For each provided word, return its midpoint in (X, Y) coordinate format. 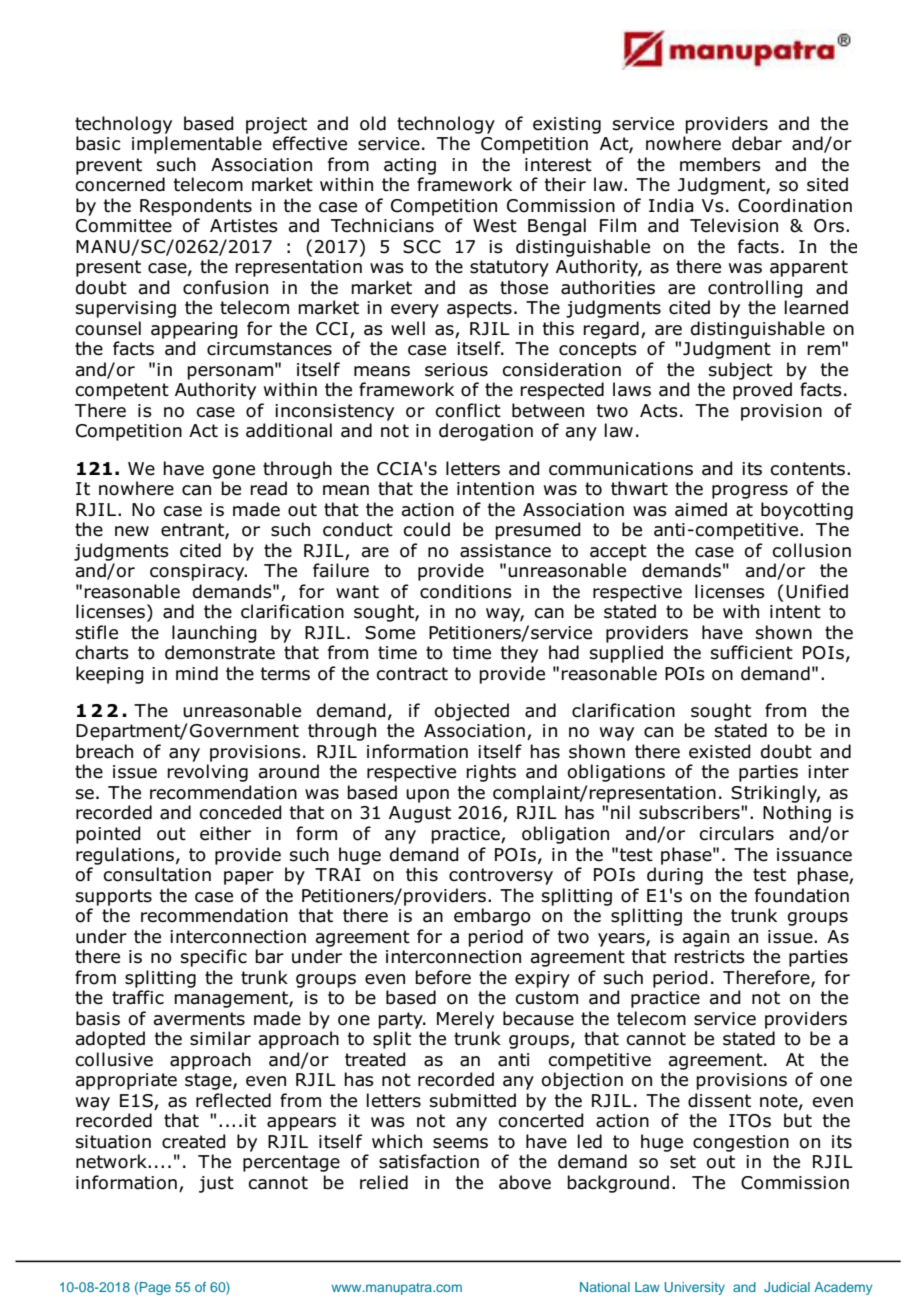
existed (720, 751)
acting (410, 166)
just (216, 1184)
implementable (197, 145)
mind (197, 673)
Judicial (787, 1287)
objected (472, 712)
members (720, 164)
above (525, 1182)
